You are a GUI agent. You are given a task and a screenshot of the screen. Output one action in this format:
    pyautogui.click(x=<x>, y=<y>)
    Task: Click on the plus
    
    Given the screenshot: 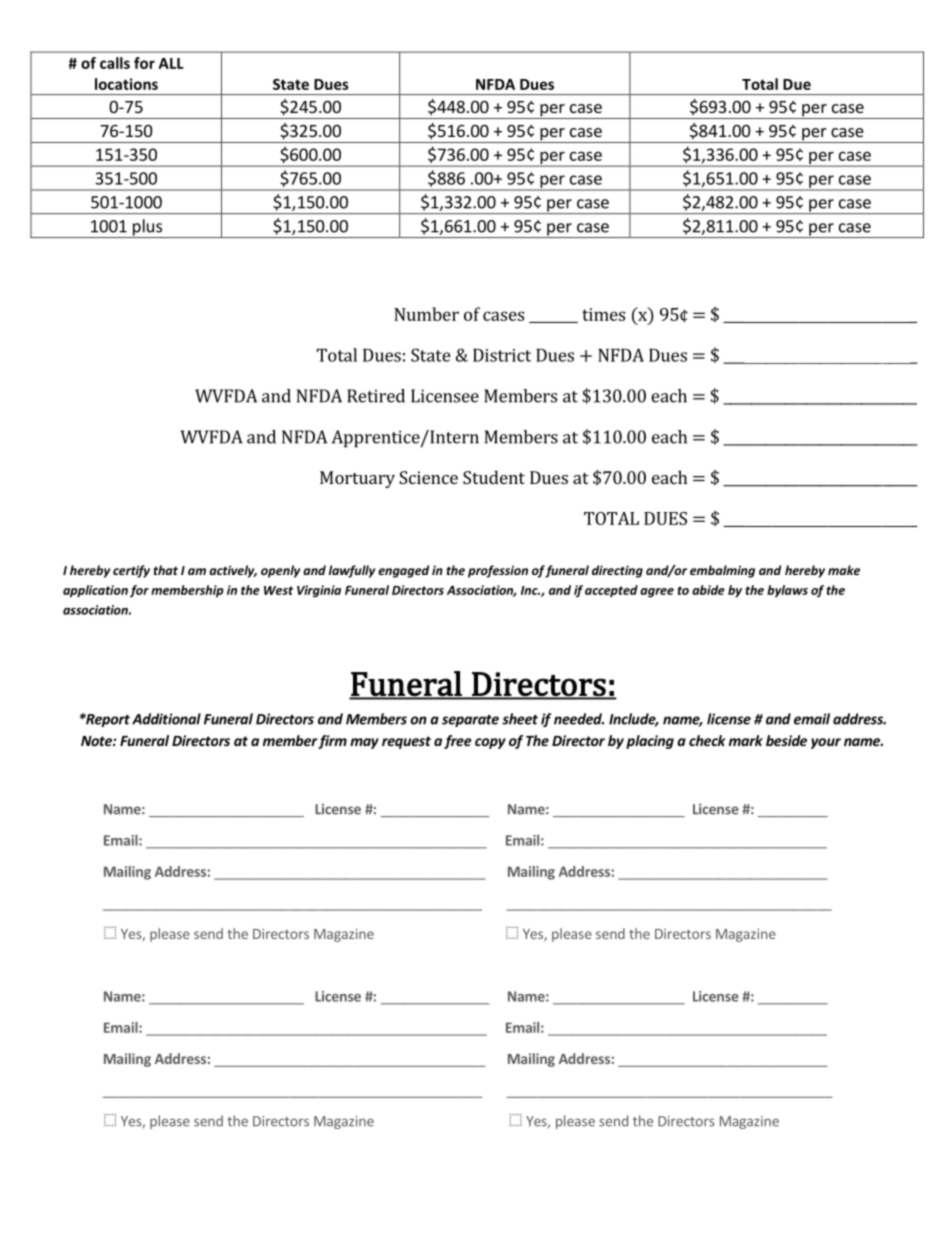 What is the action you would take?
    pyautogui.click(x=147, y=228)
